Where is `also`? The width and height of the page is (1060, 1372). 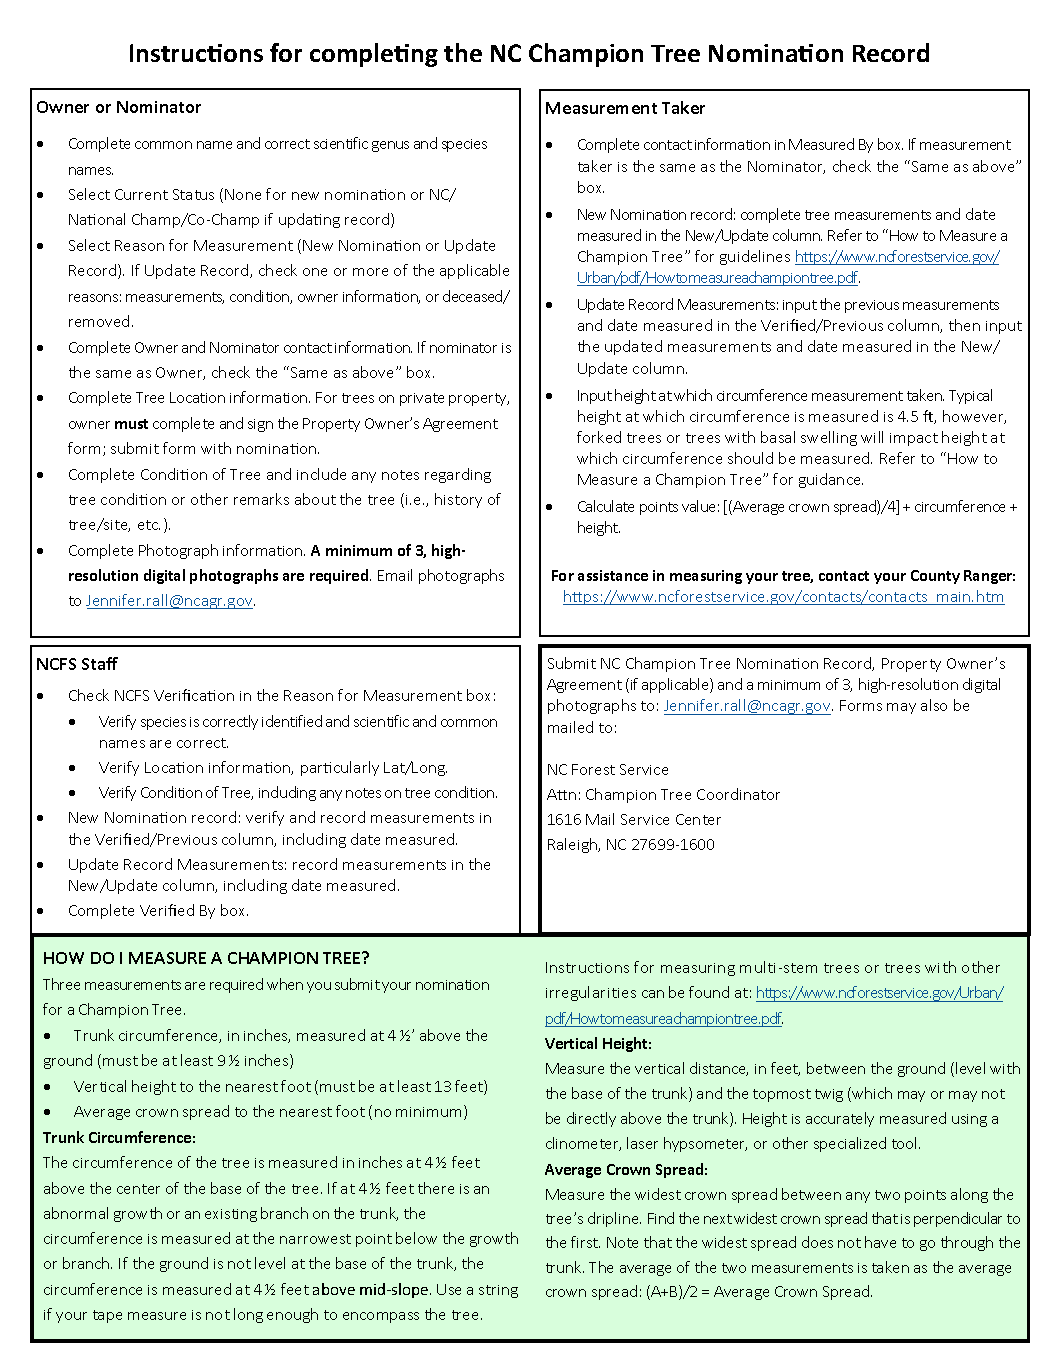
also is located at coordinates (934, 705).
